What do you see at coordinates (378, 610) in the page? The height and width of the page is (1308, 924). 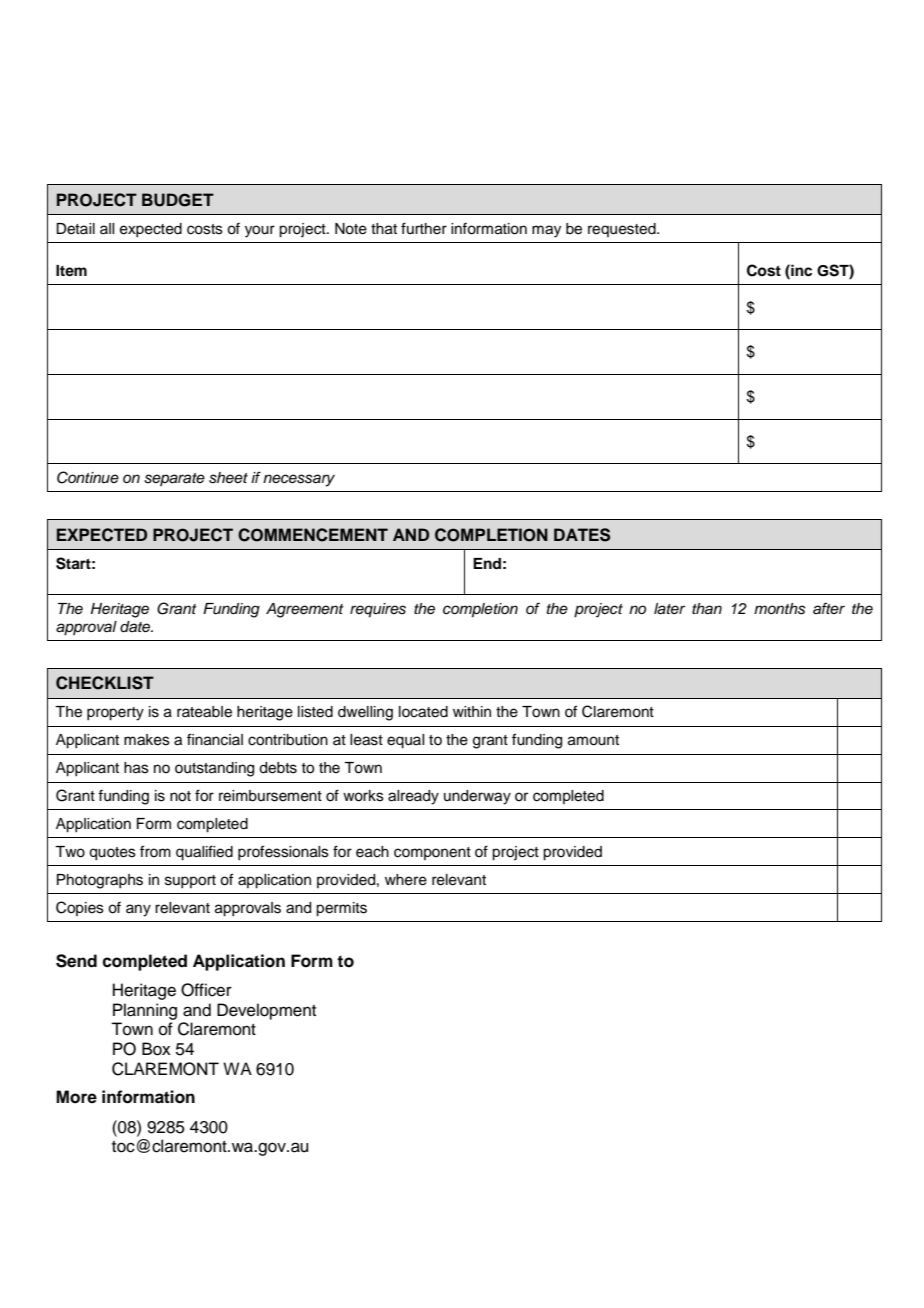 I see `requires` at bounding box center [378, 610].
